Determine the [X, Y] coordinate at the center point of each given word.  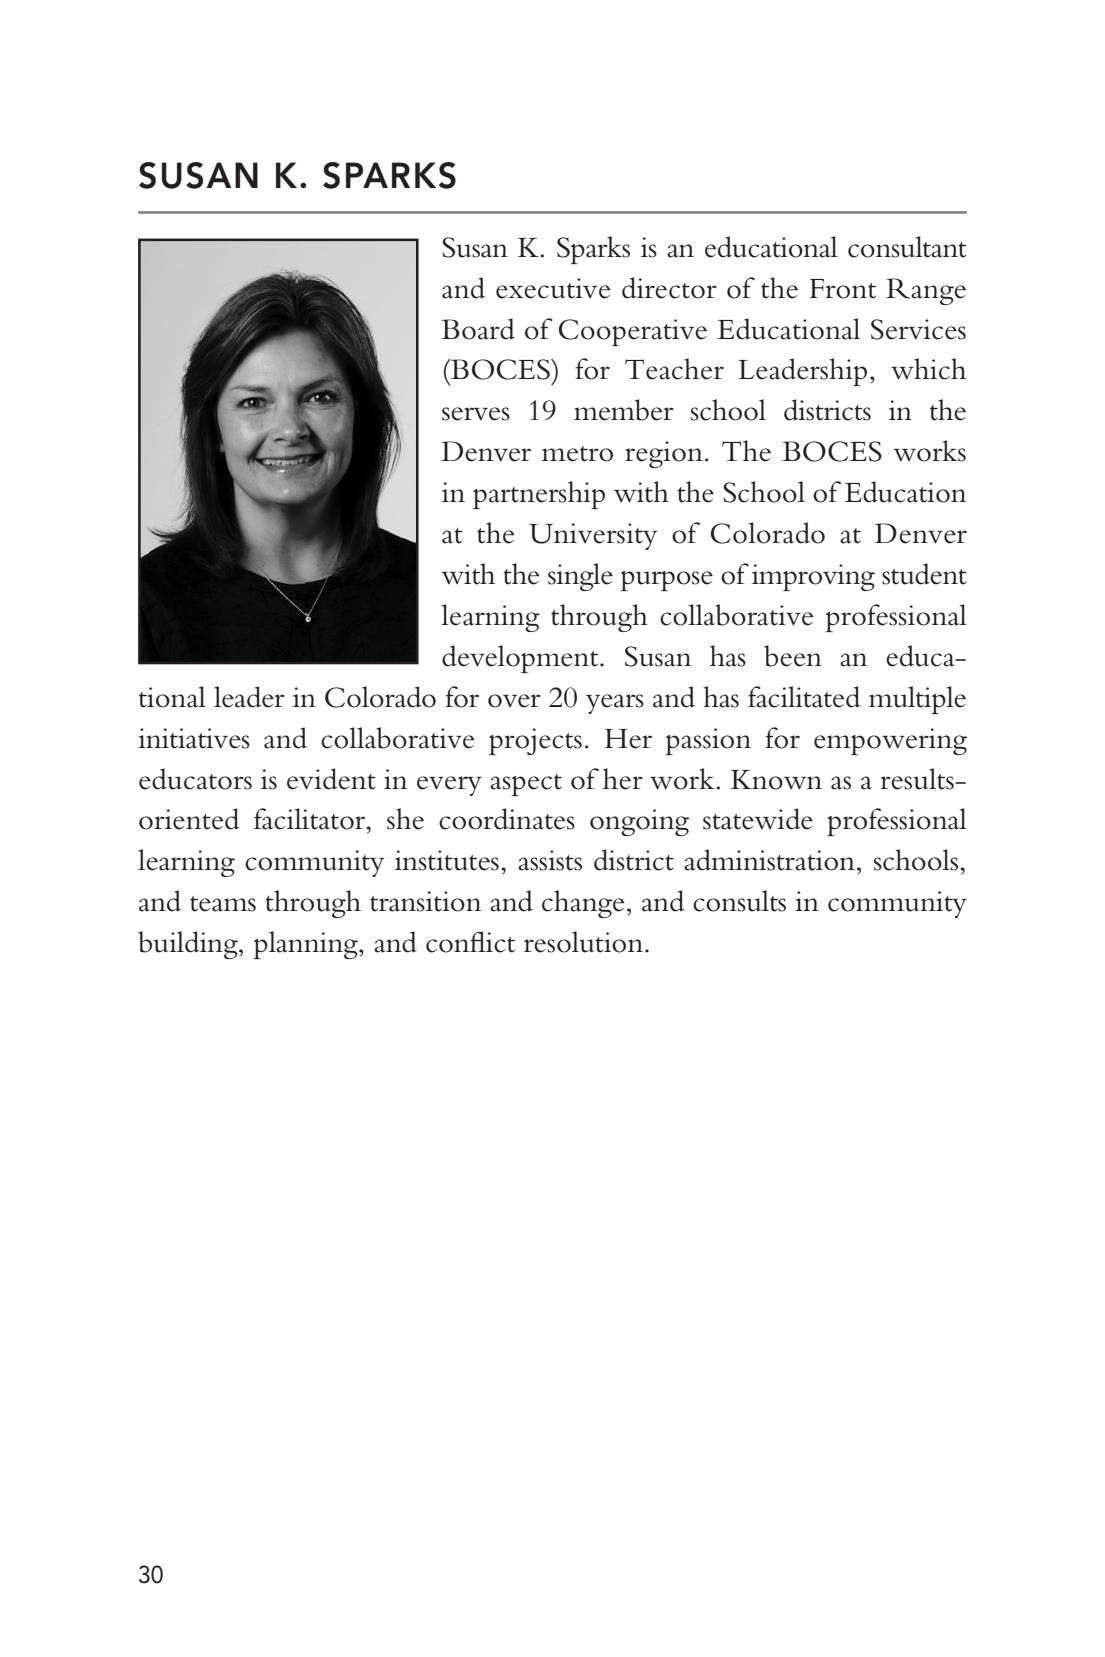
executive [553, 288]
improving [813, 577]
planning [306, 945]
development [521, 659]
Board [478, 329]
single [580, 577]
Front [843, 289]
